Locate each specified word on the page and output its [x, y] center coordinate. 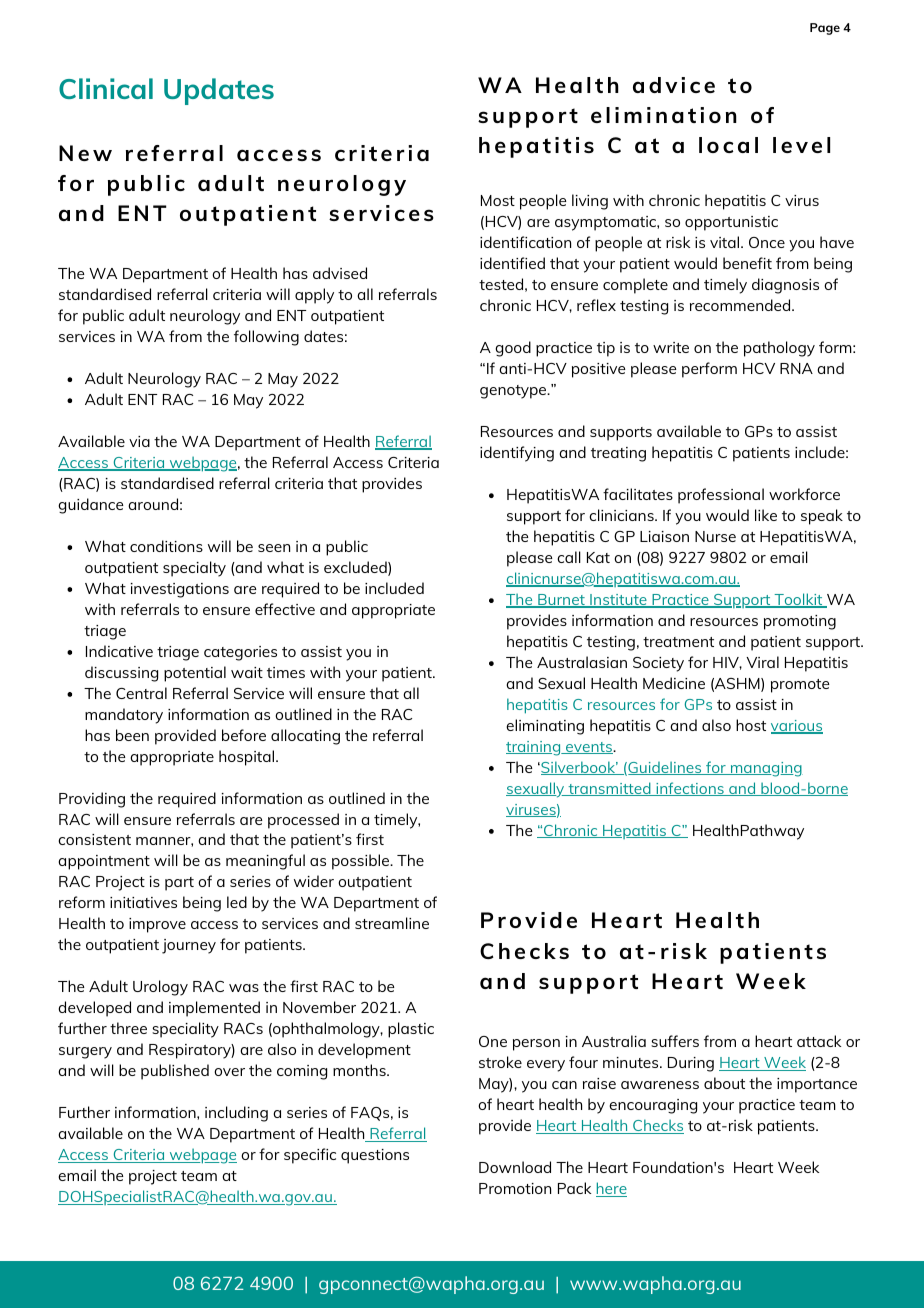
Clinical [106, 88]
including [236, 1114]
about [724, 1083]
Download [515, 1167]
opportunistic [731, 223]
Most [498, 200]
